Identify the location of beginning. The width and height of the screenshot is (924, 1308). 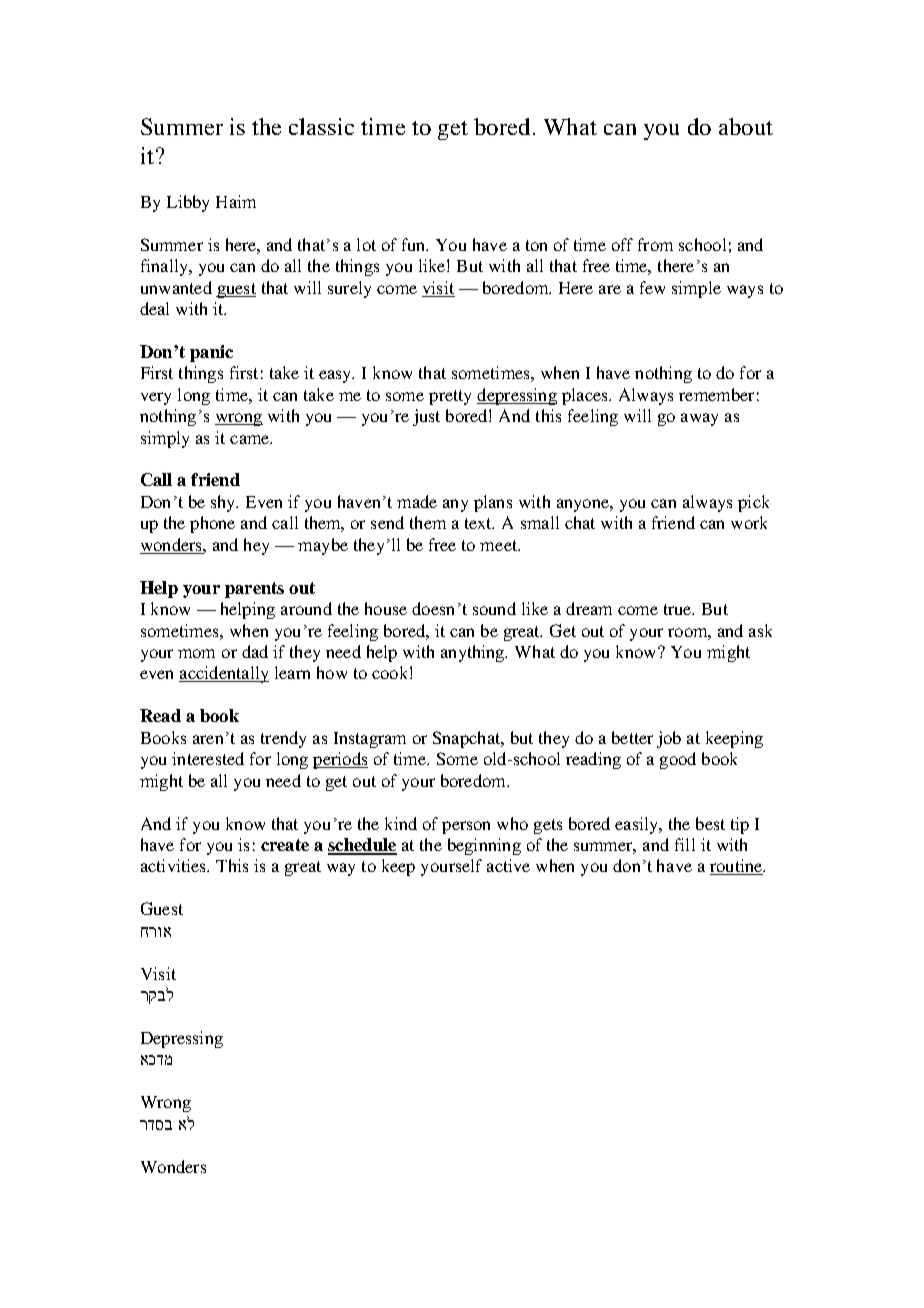
(484, 846).
